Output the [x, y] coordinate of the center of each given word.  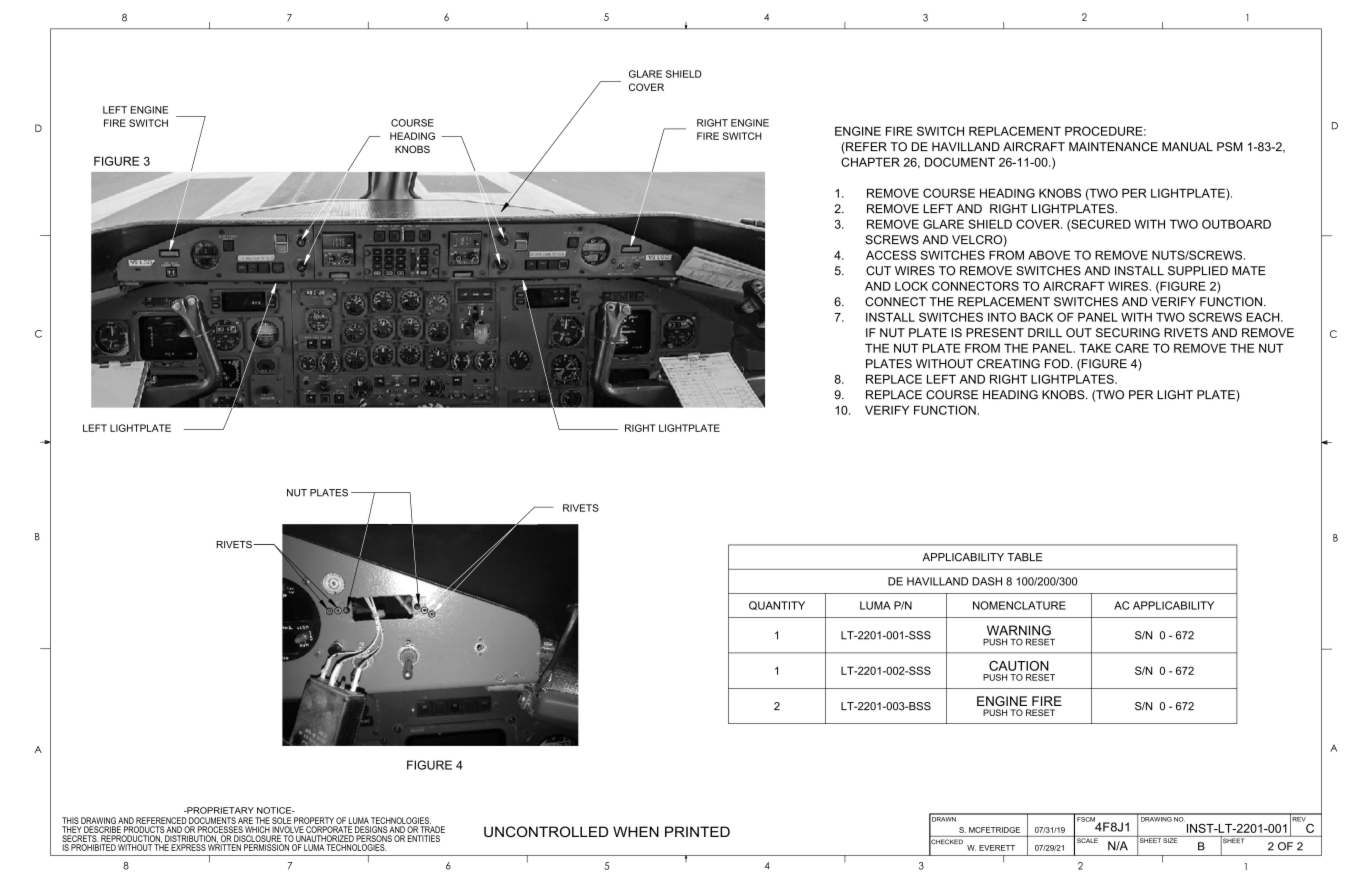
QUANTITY [777, 605]
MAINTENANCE [1113, 147]
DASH [987, 581]
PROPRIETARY [219, 810]
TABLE [1025, 557]
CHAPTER [870, 162]
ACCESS [891, 255]
